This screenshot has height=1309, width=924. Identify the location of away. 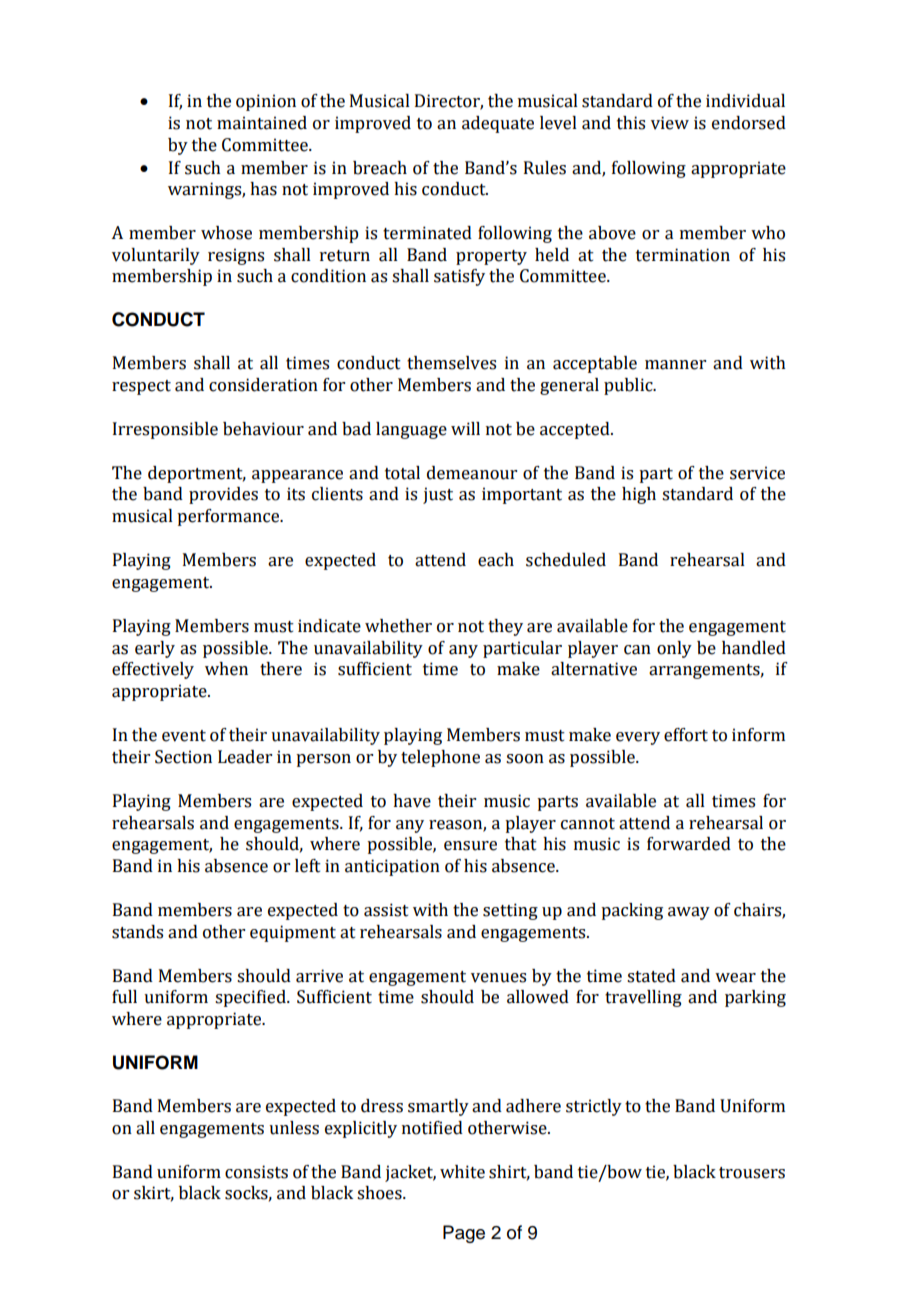
(689, 913).
